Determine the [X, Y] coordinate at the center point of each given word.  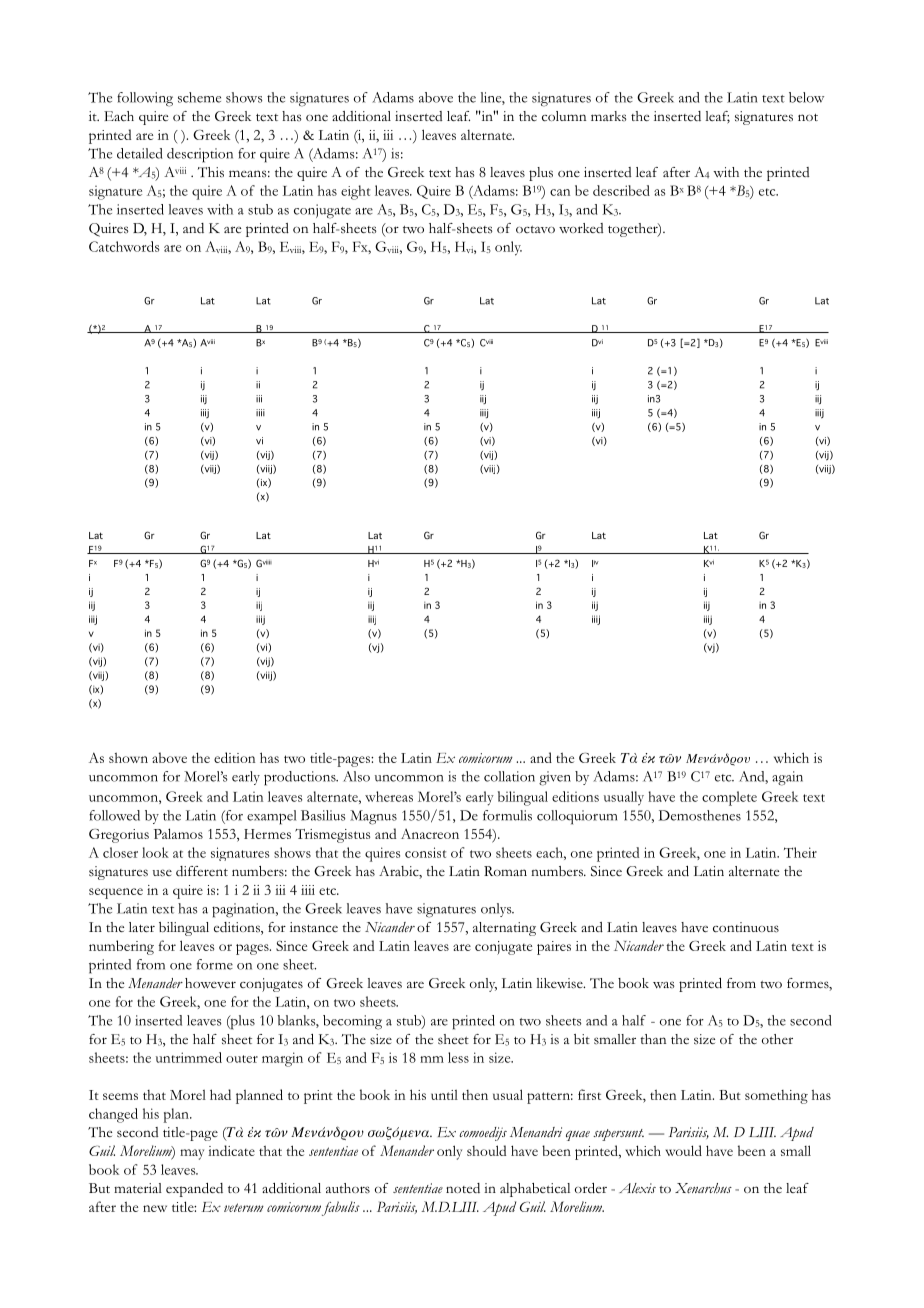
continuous [746, 927]
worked [581, 228]
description [200, 155]
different [202, 871]
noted [463, 1188]
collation [509, 776]
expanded [194, 1190]
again [787, 778]
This [211, 172]
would [683, 1150]
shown [128, 758]
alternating [504, 929]
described [621, 190]
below [806, 97]
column [564, 116]
